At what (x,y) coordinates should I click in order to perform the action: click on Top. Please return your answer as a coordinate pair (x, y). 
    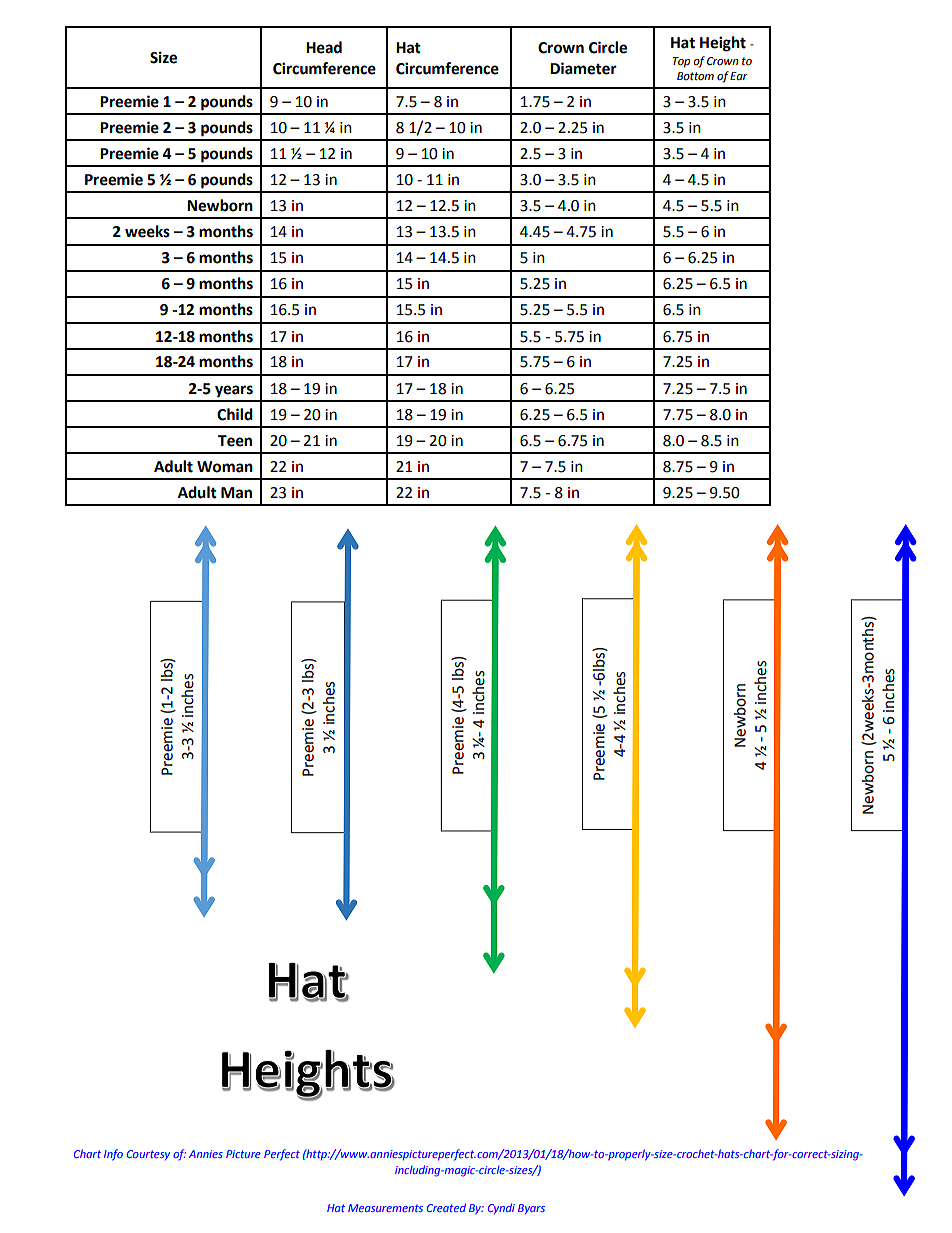
    Looking at the image, I should click on (681, 62).
